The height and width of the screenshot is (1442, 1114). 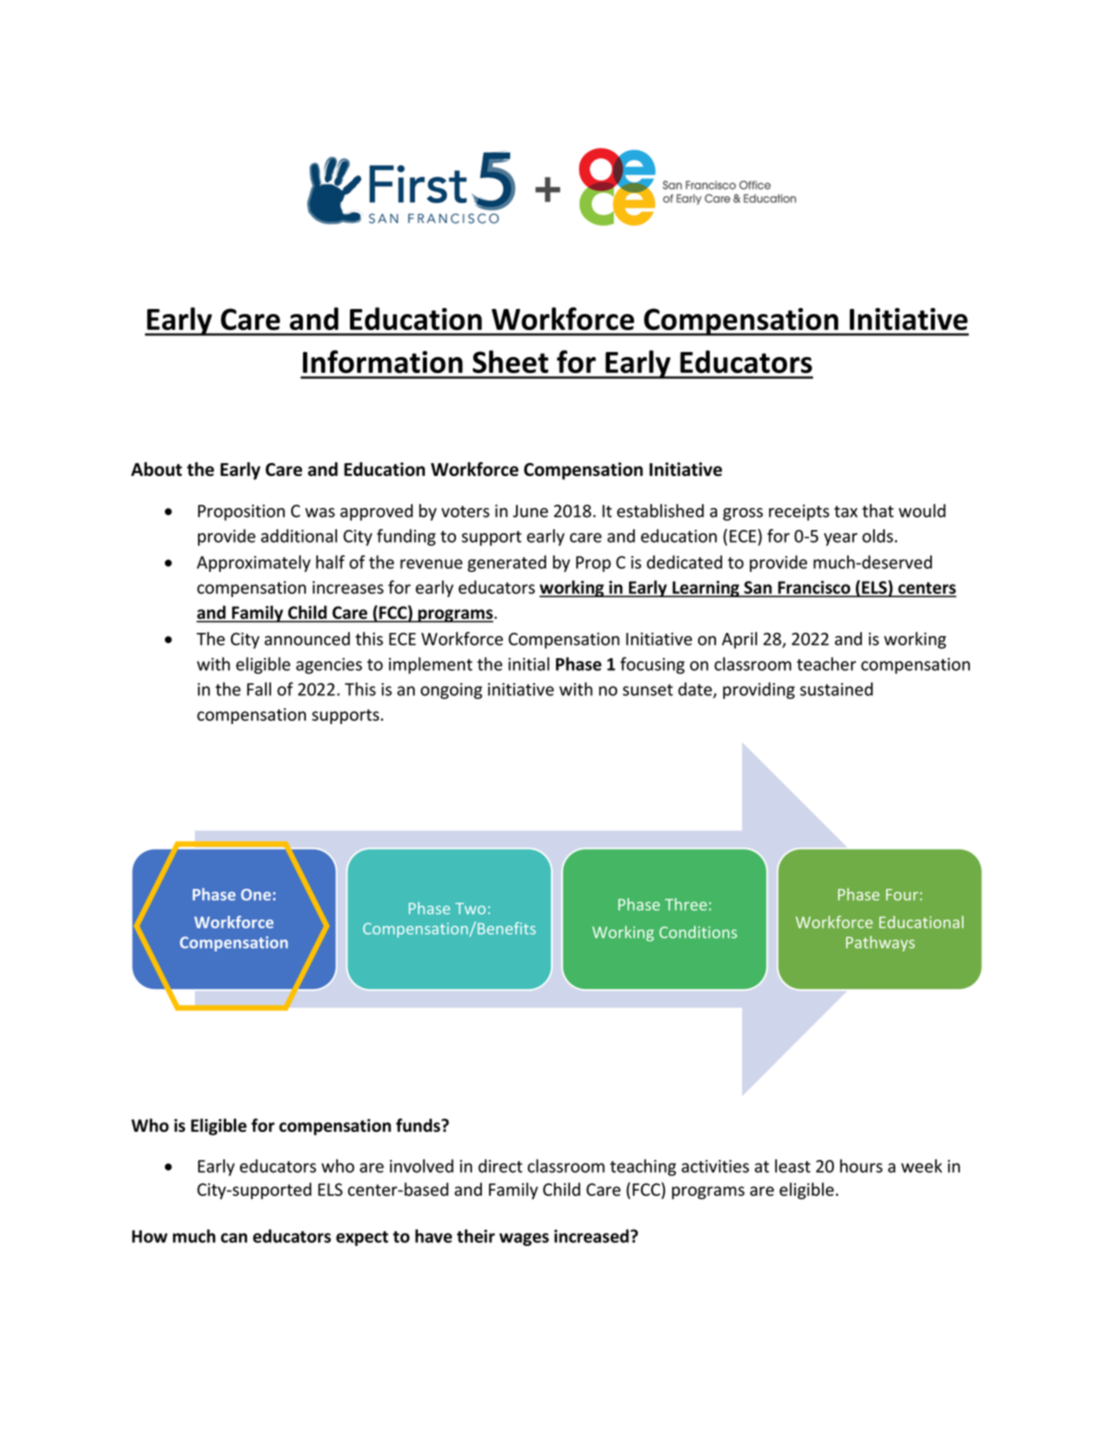 I want to click on Two, so click(x=470, y=909).
